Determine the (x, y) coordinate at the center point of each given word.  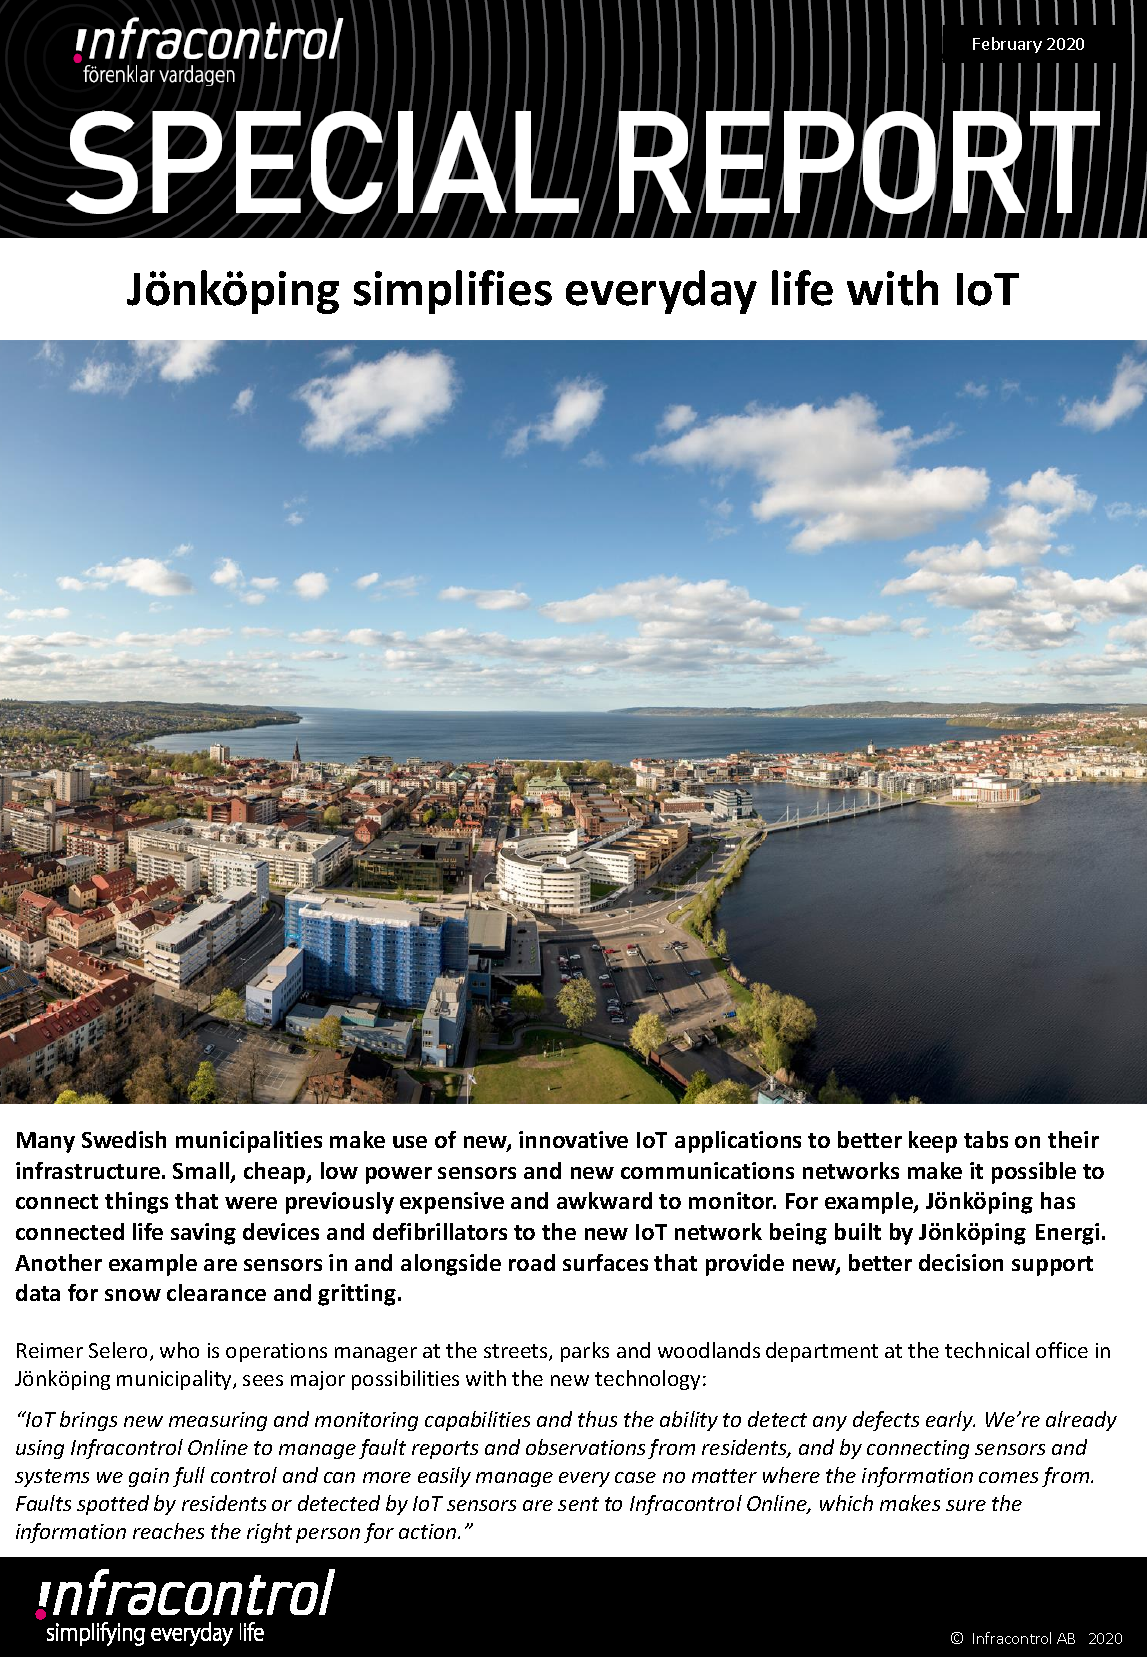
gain (149, 1477)
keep (933, 1142)
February (1007, 45)
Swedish (124, 1139)
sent (578, 1504)
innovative (573, 1139)
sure (966, 1505)
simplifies (453, 292)
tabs (986, 1139)
